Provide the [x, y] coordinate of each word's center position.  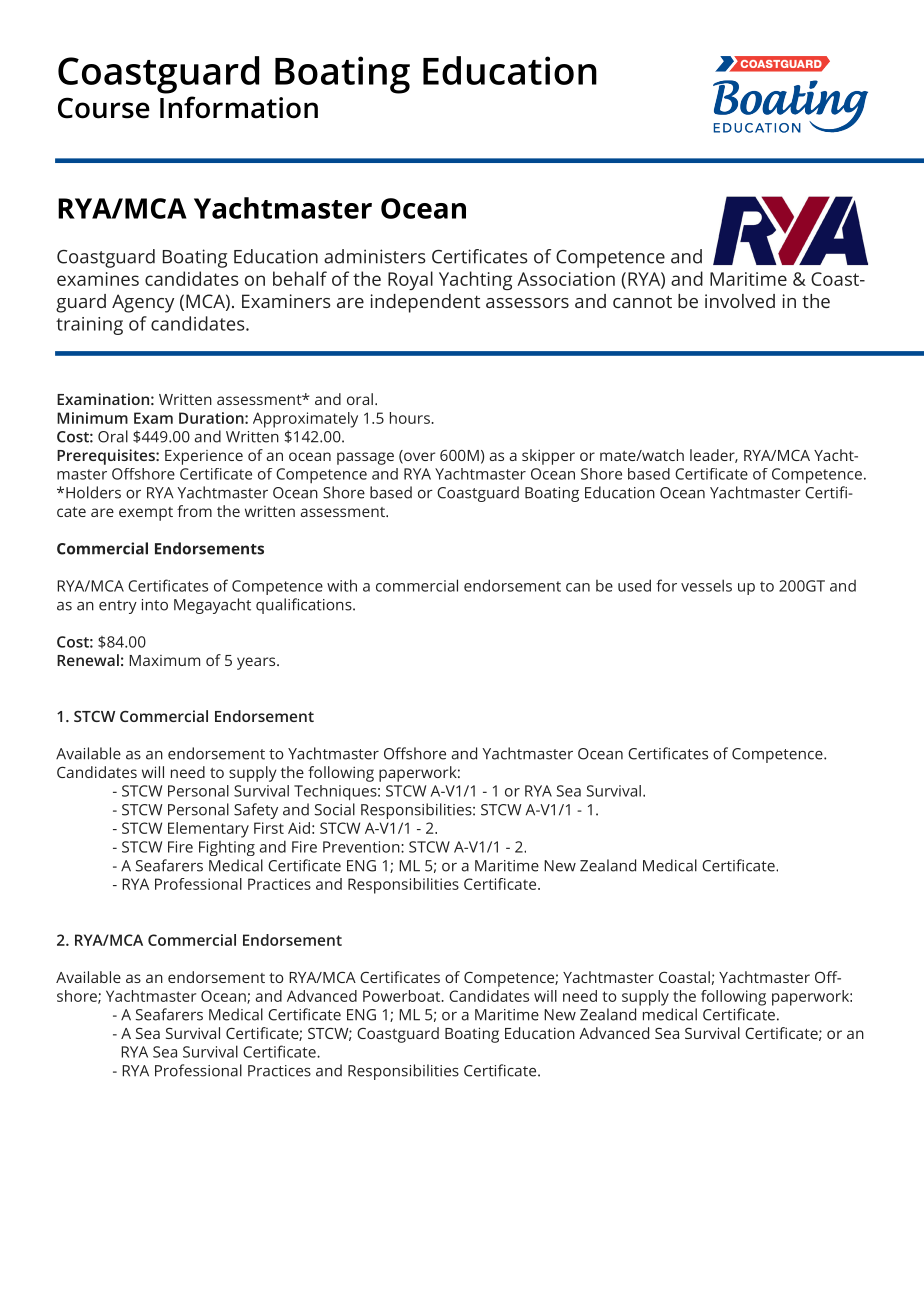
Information [239, 107]
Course [104, 108]
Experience [204, 457]
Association [566, 279]
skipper [548, 457]
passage [365, 458]
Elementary [208, 830]
